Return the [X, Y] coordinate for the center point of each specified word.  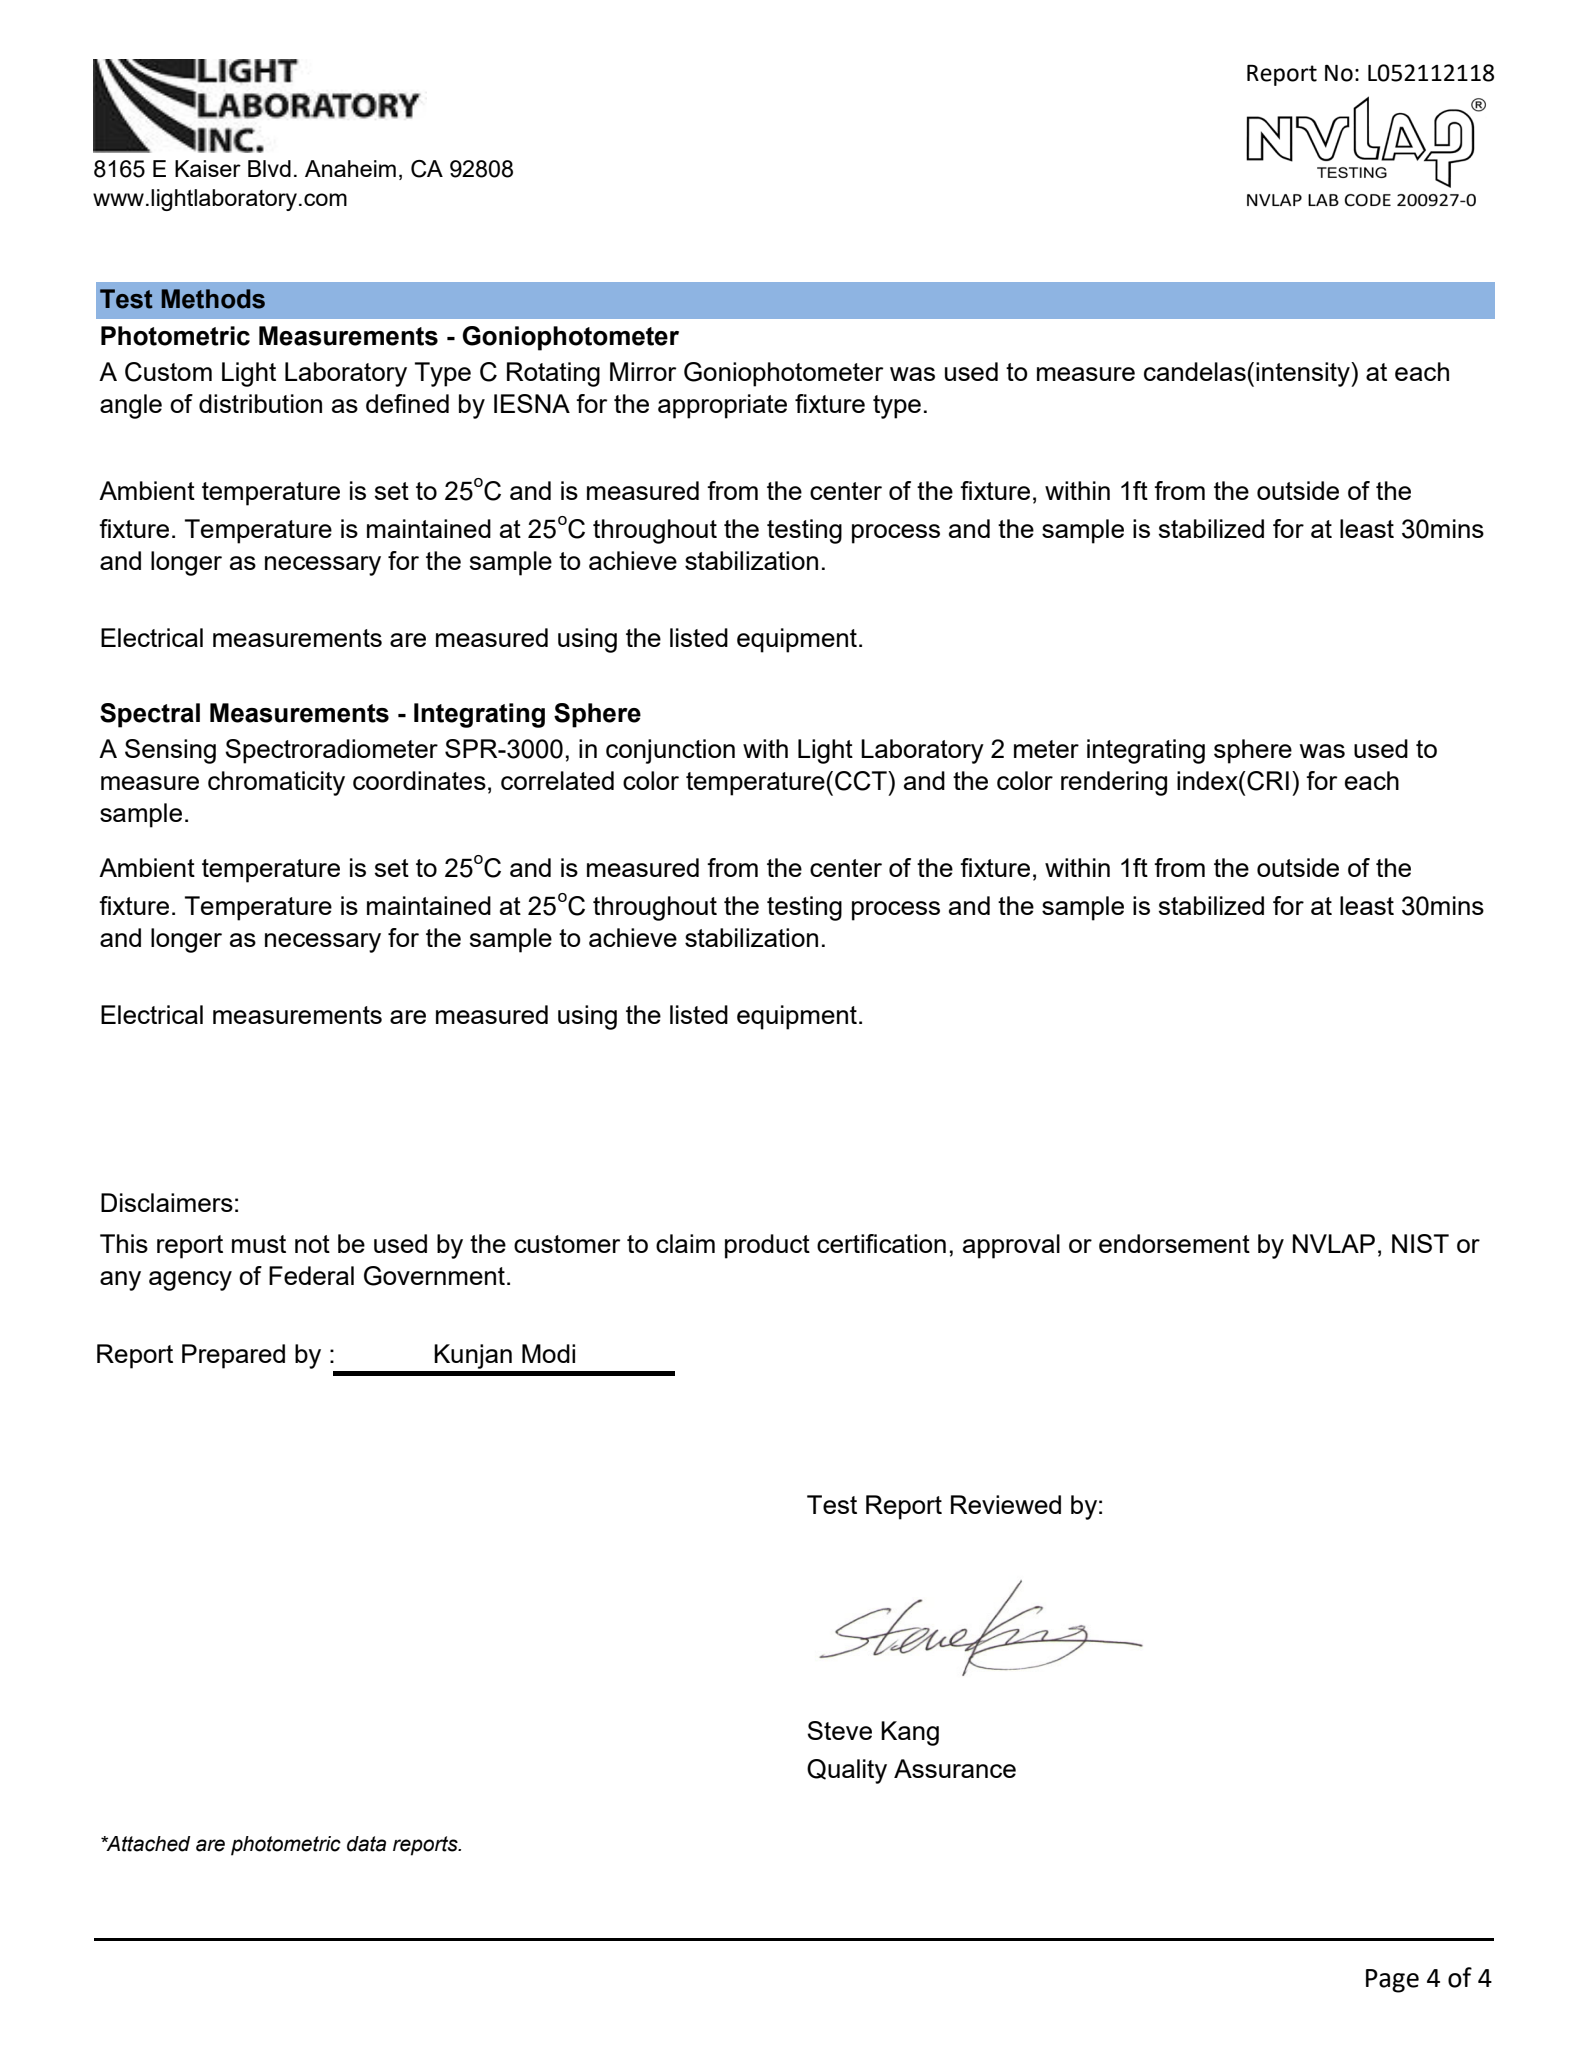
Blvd [269, 168]
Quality [847, 1771]
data [366, 1844]
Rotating [553, 374]
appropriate [722, 406]
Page [1392, 1981]
